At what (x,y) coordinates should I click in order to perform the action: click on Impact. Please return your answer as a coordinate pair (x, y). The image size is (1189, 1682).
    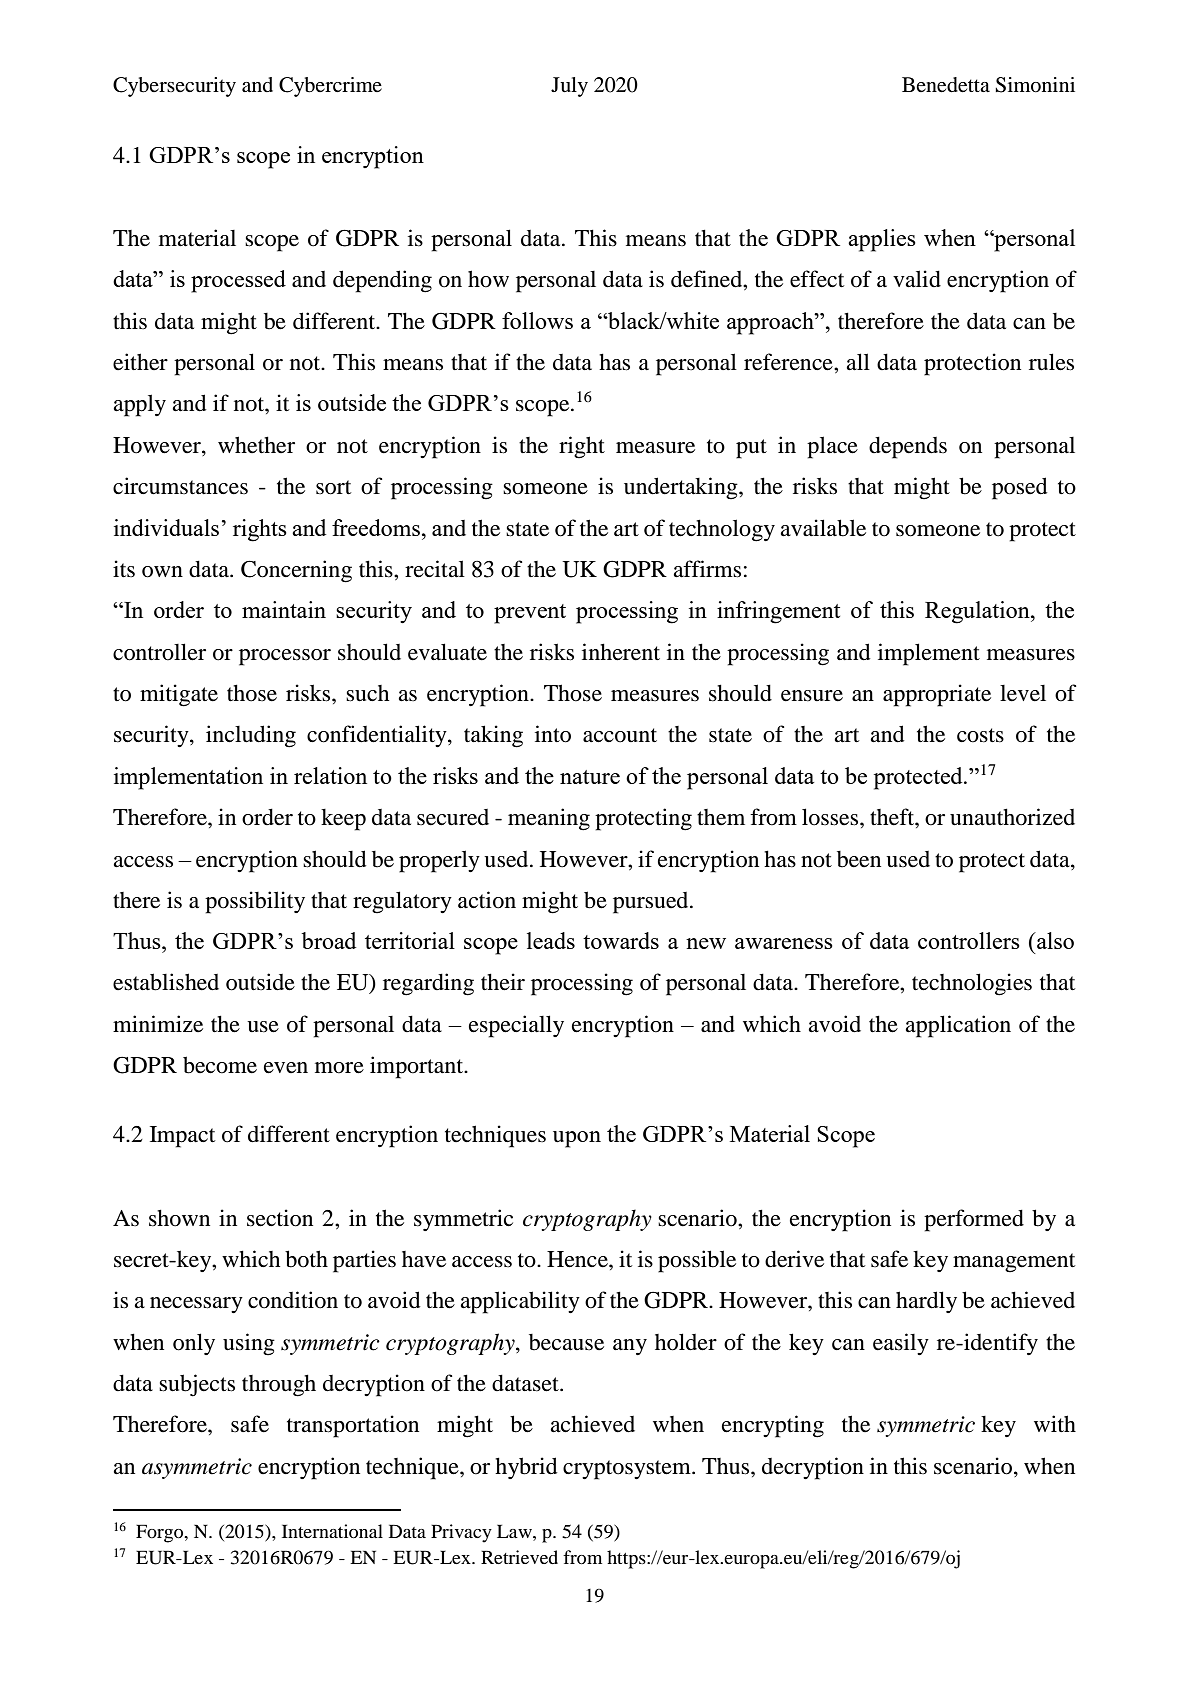
    Looking at the image, I should click on (182, 1137).
